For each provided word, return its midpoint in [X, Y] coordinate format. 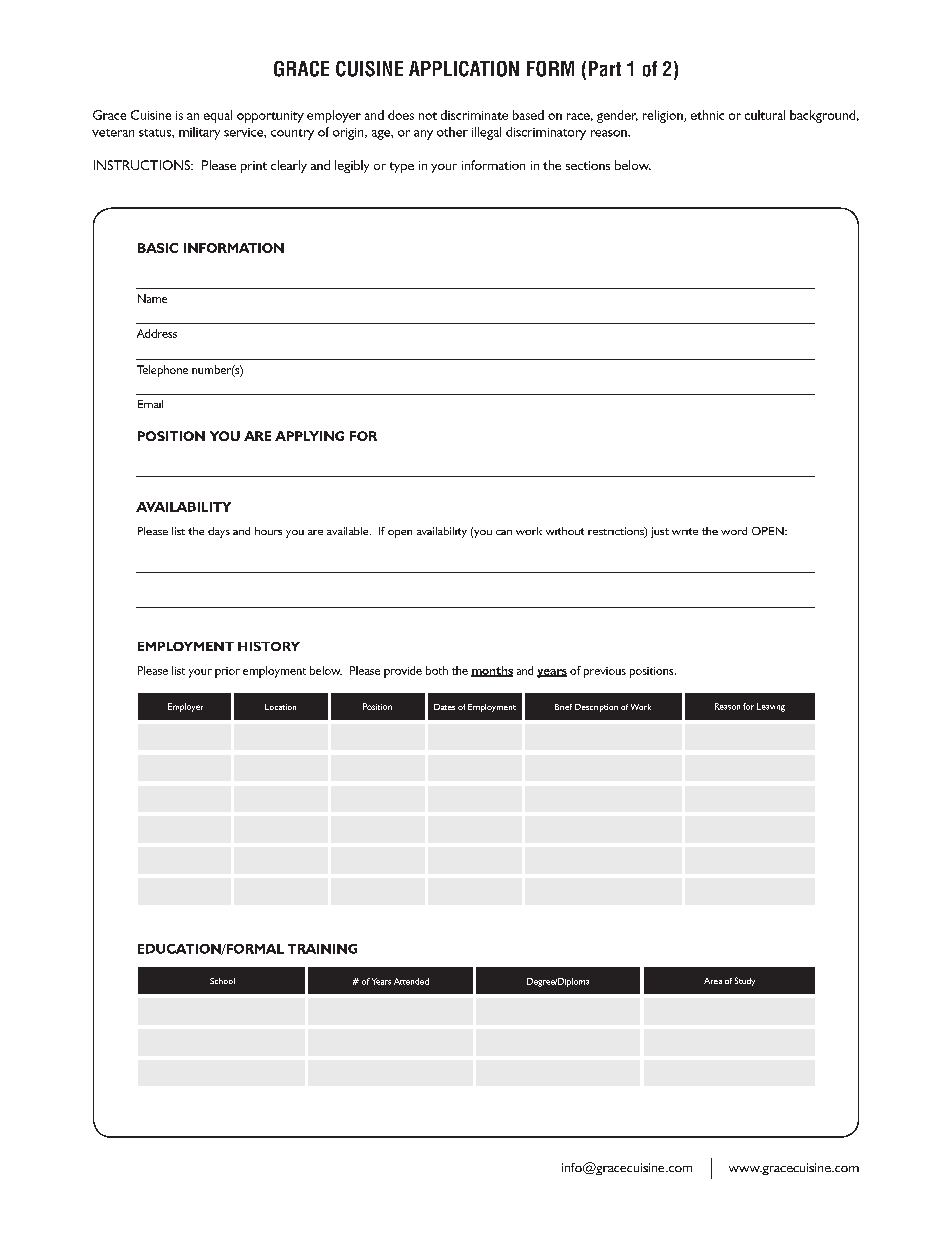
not [428, 116]
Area [713, 981]
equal [218, 116]
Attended [411, 981]
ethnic [707, 115]
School [222, 981]
